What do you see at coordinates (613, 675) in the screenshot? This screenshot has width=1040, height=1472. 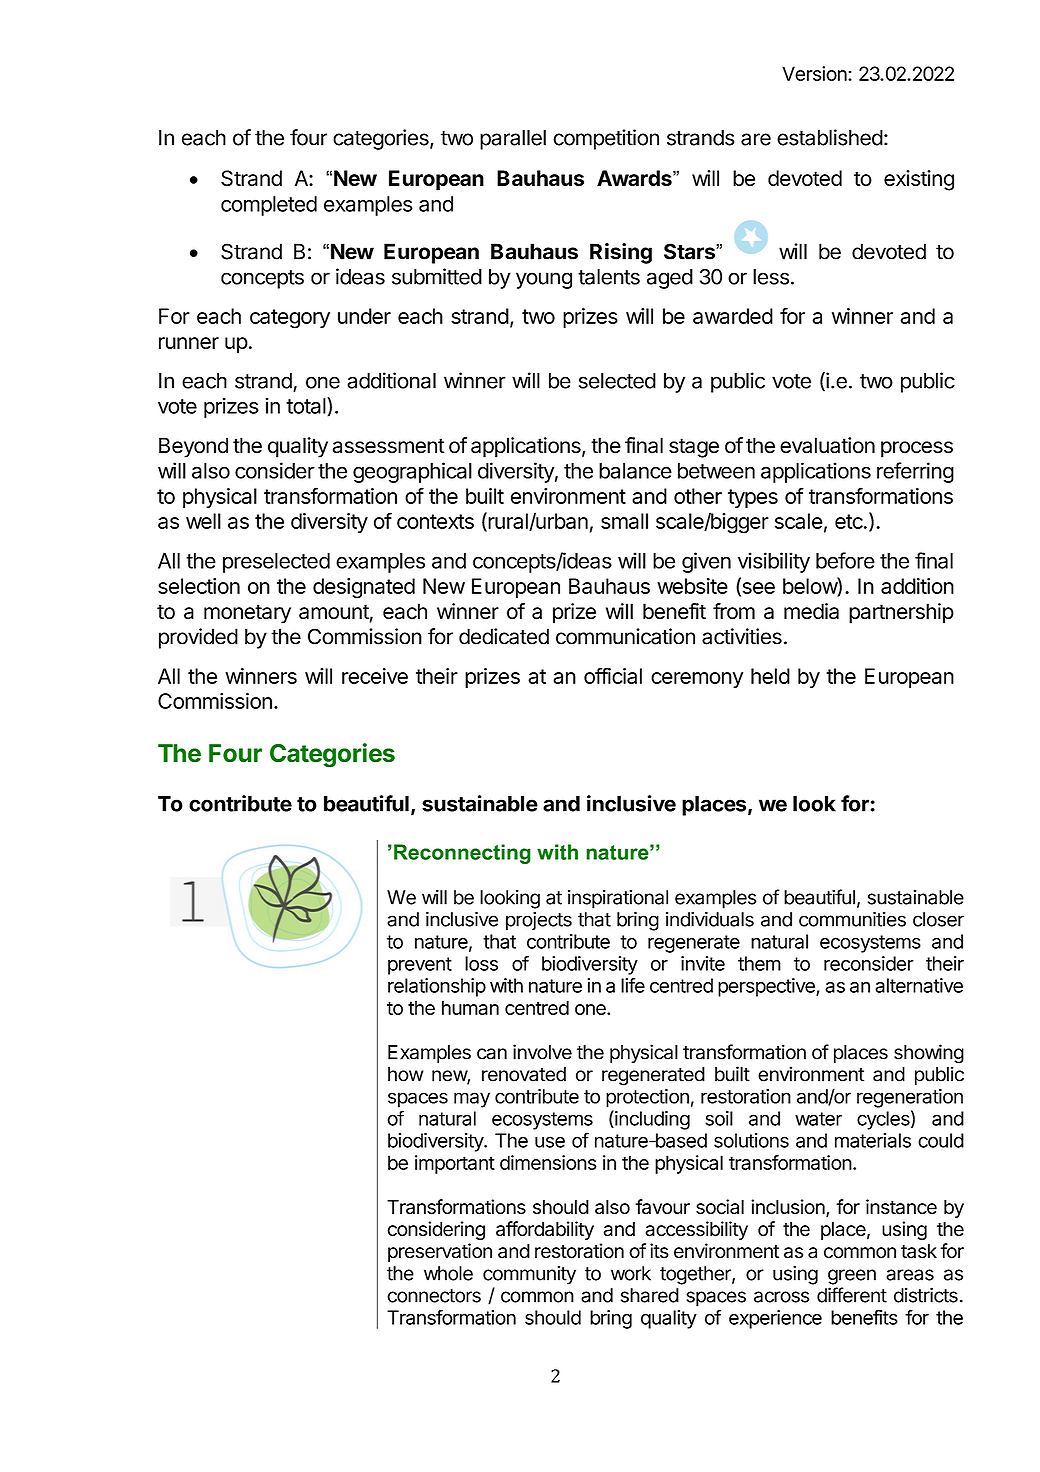 I see `official` at bounding box center [613, 675].
